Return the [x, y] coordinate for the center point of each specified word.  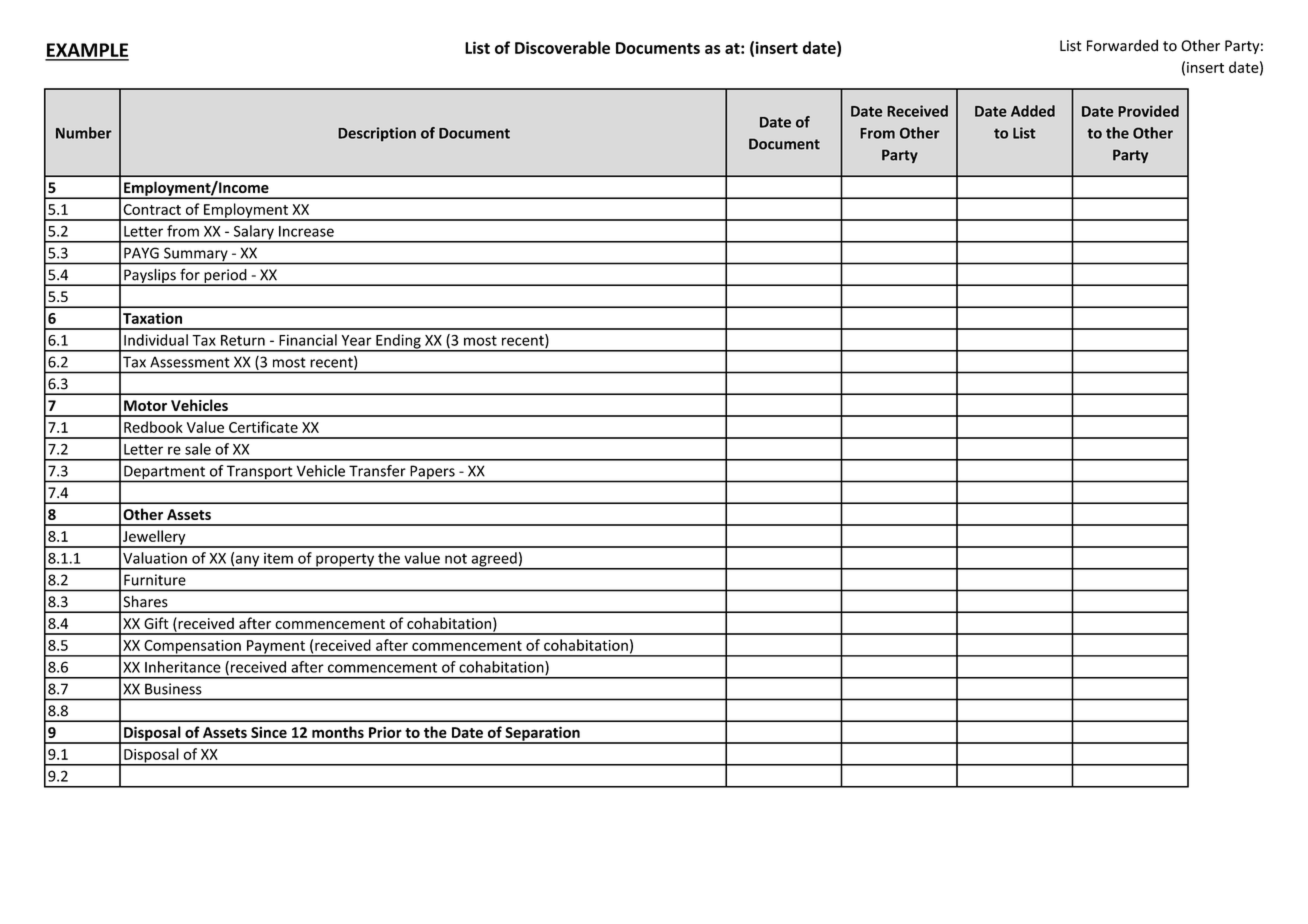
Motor [145, 405]
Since [269, 732]
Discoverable [562, 47]
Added [1033, 111]
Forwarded [1122, 45]
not [456, 559]
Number [84, 133]
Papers [432, 473]
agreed [494, 560]
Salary [253, 233]
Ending [398, 342]
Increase [306, 231]
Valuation [155, 558]
